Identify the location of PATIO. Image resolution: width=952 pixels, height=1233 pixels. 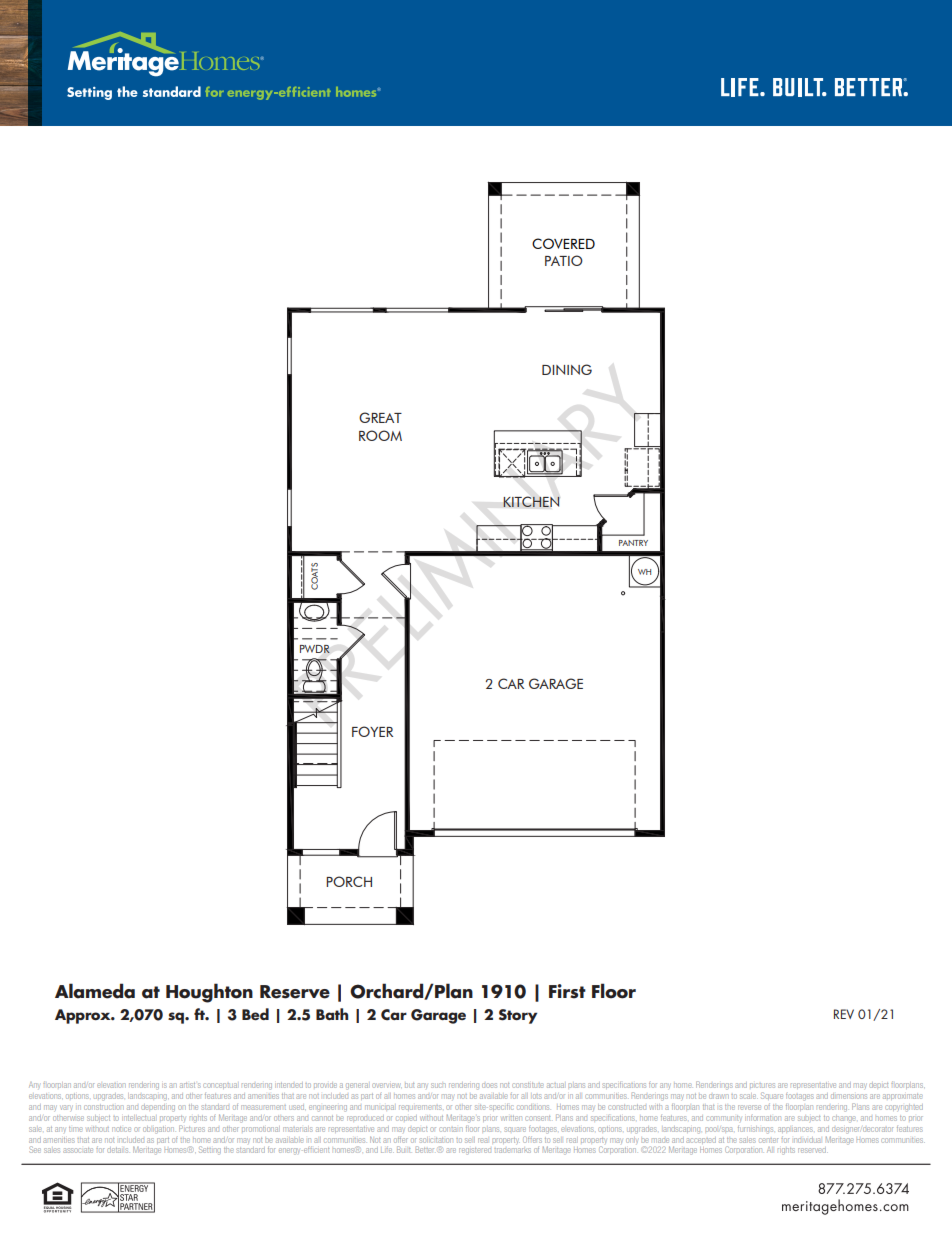
(564, 260).
